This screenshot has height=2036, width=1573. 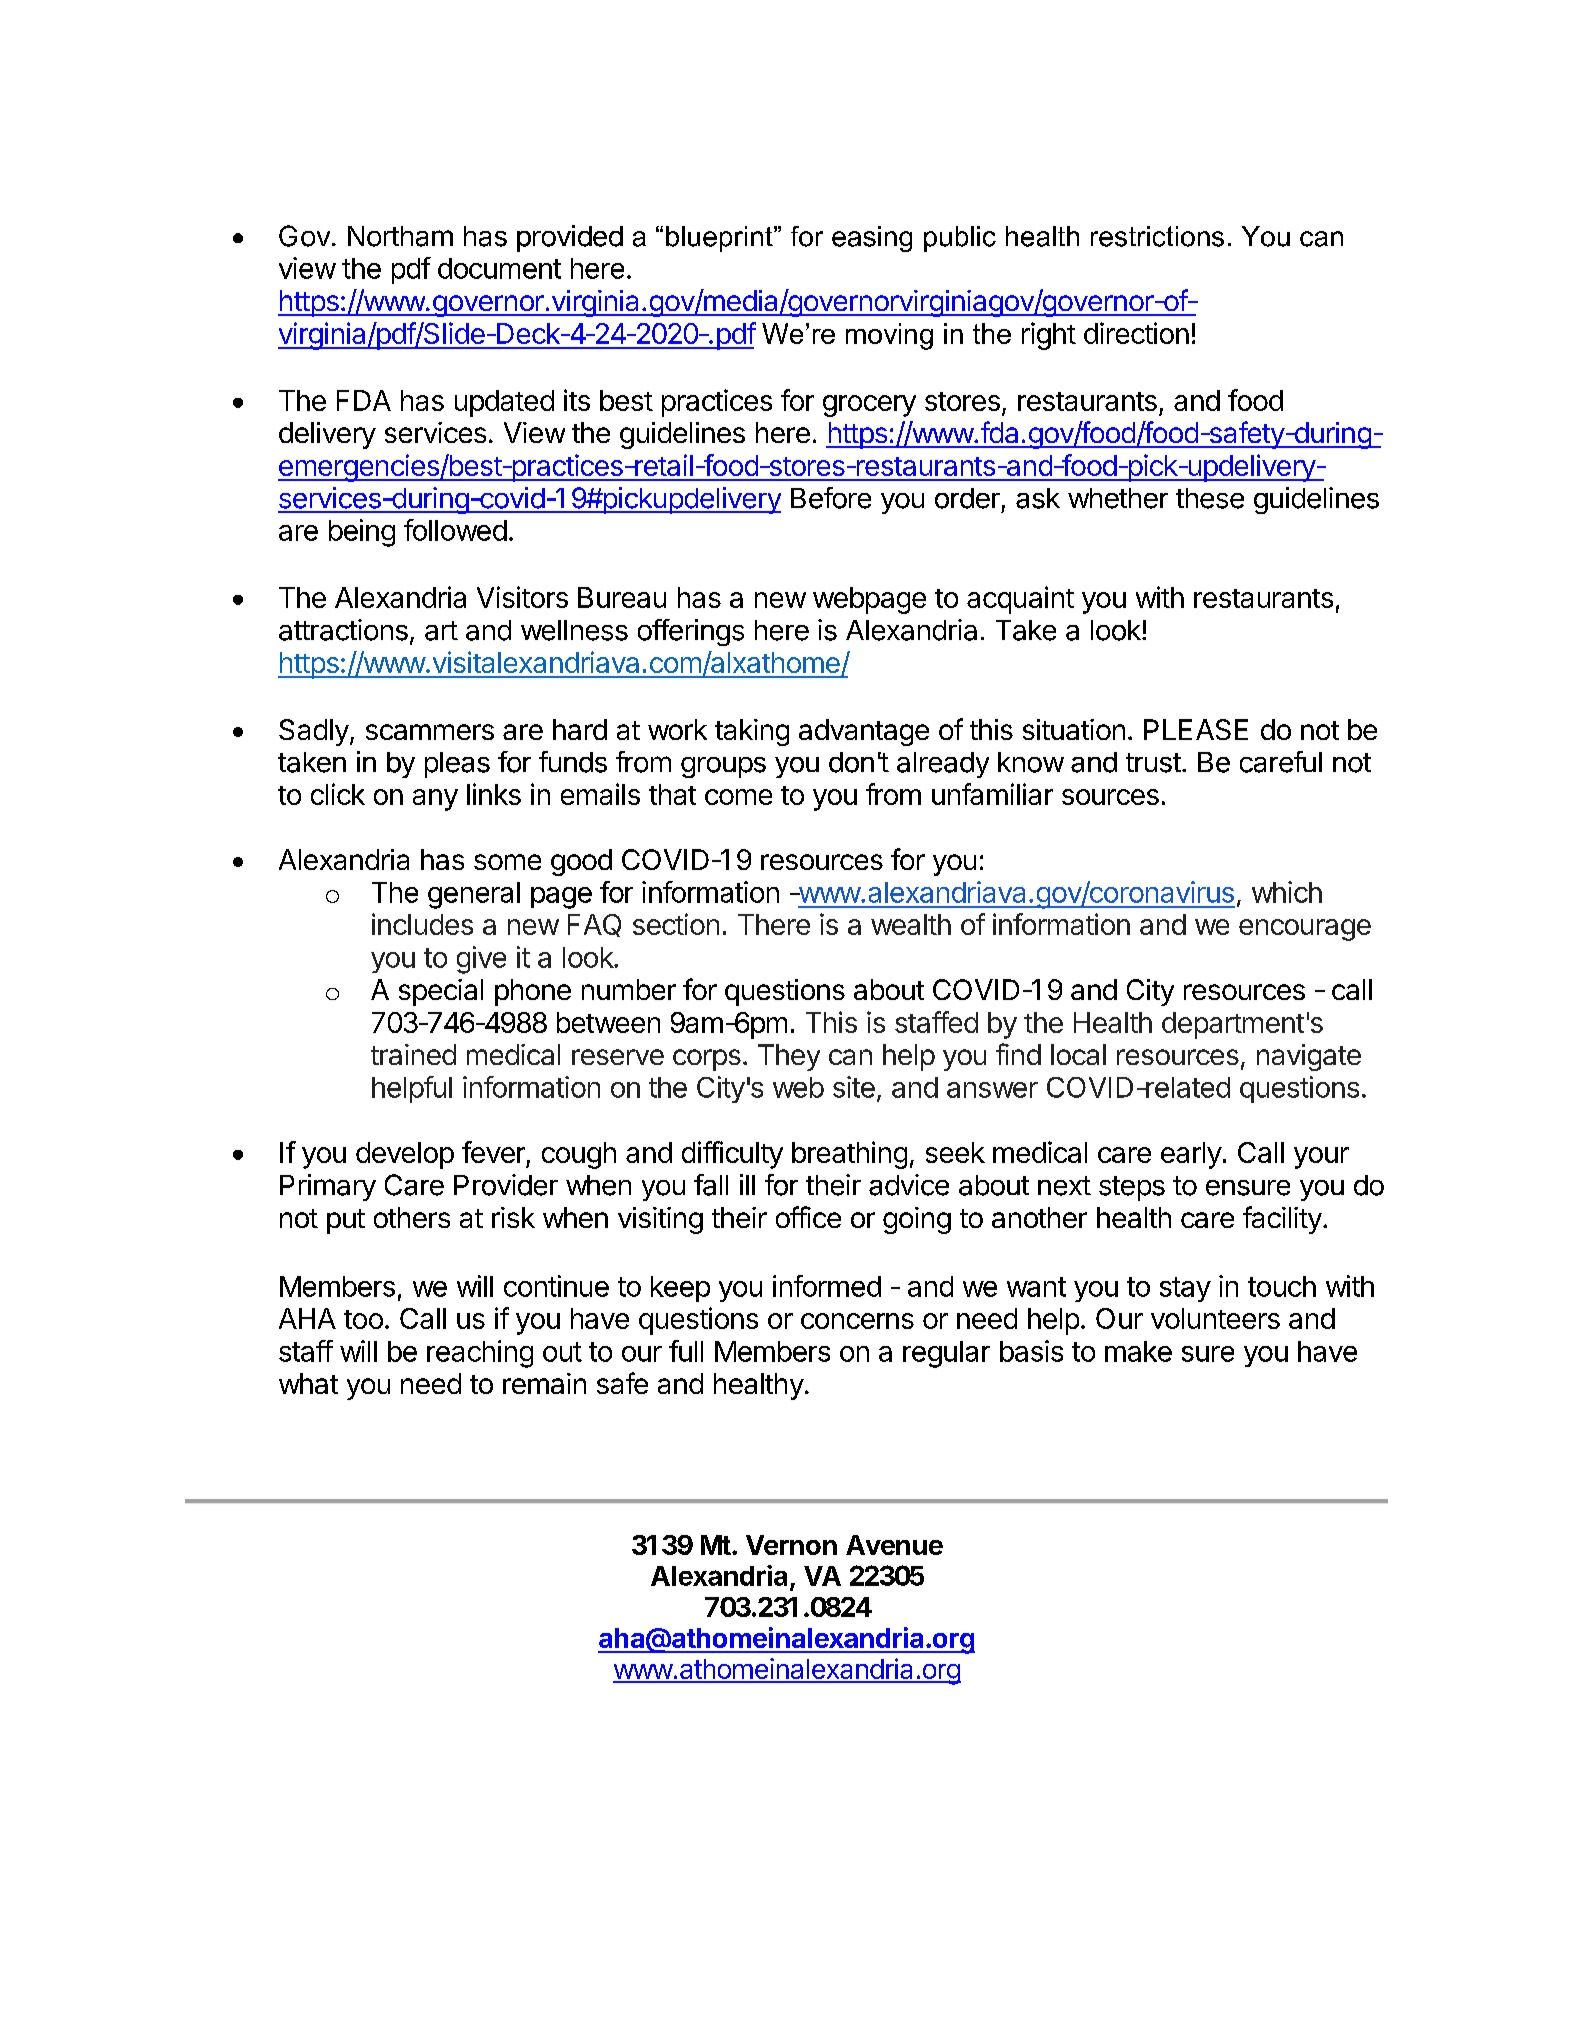 What do you see at coordinates (864, 732) in the screenshot?
I see `advantage` at bounding box center [864, 732].
